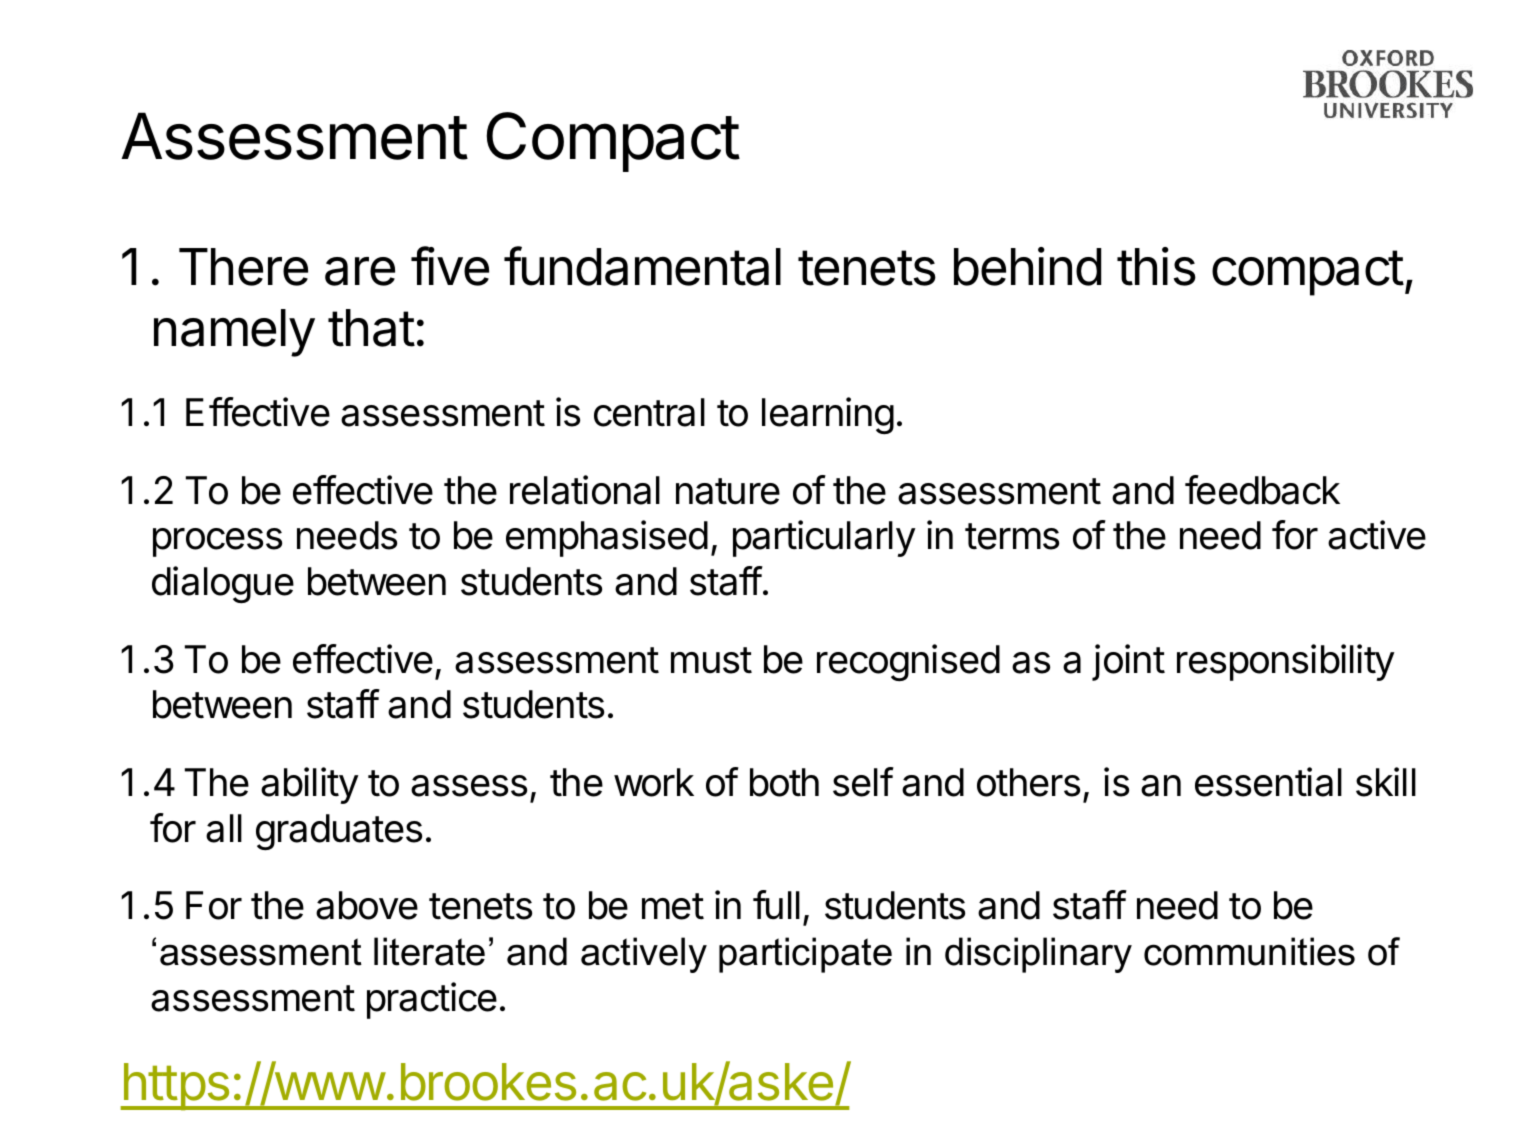 The width and height of the document is (1524, 1143). I want to click on communities, so click(1249, 951).
